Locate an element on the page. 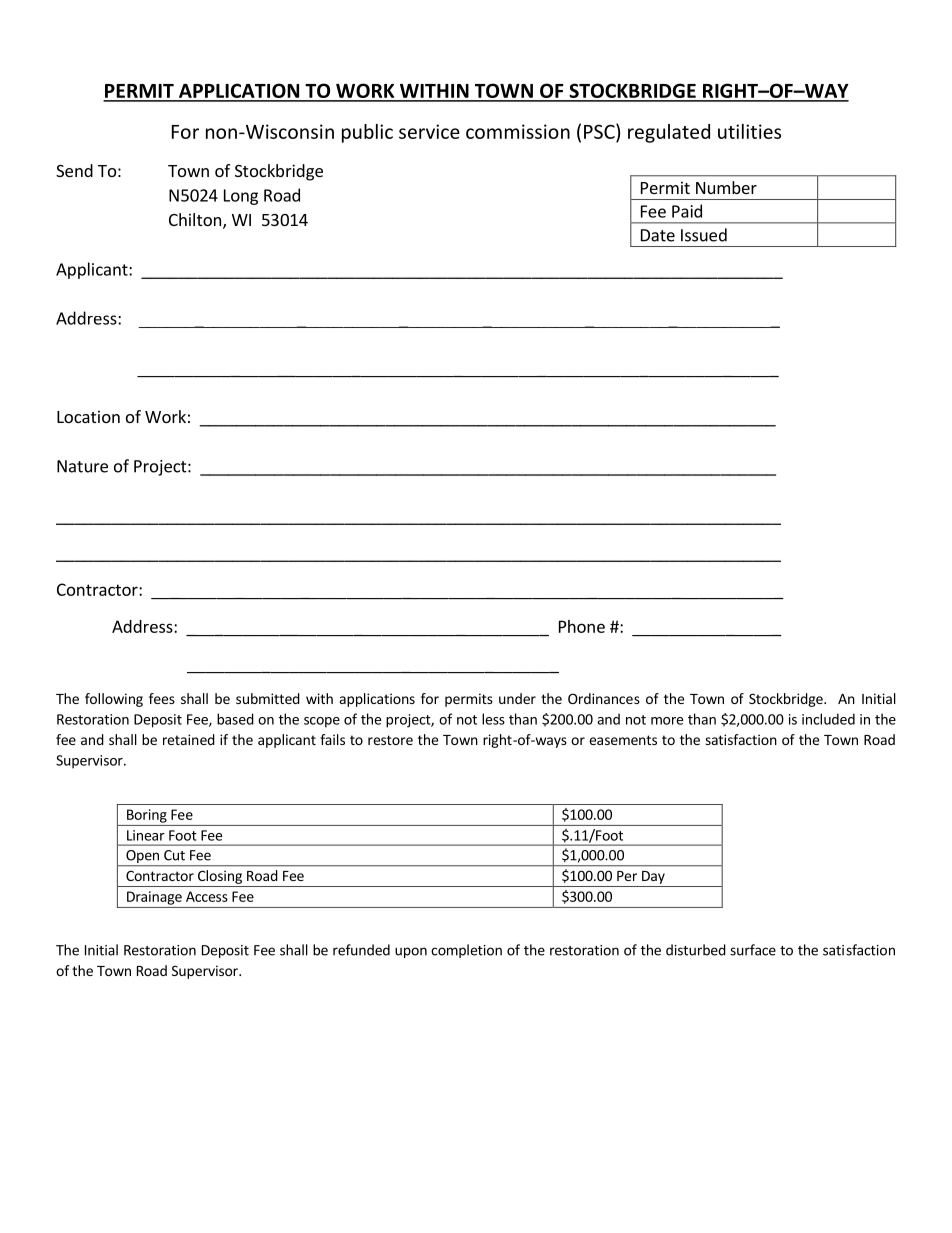 The width and height of the page is (952, 1233). Send is located at coordinates (74, 170).
